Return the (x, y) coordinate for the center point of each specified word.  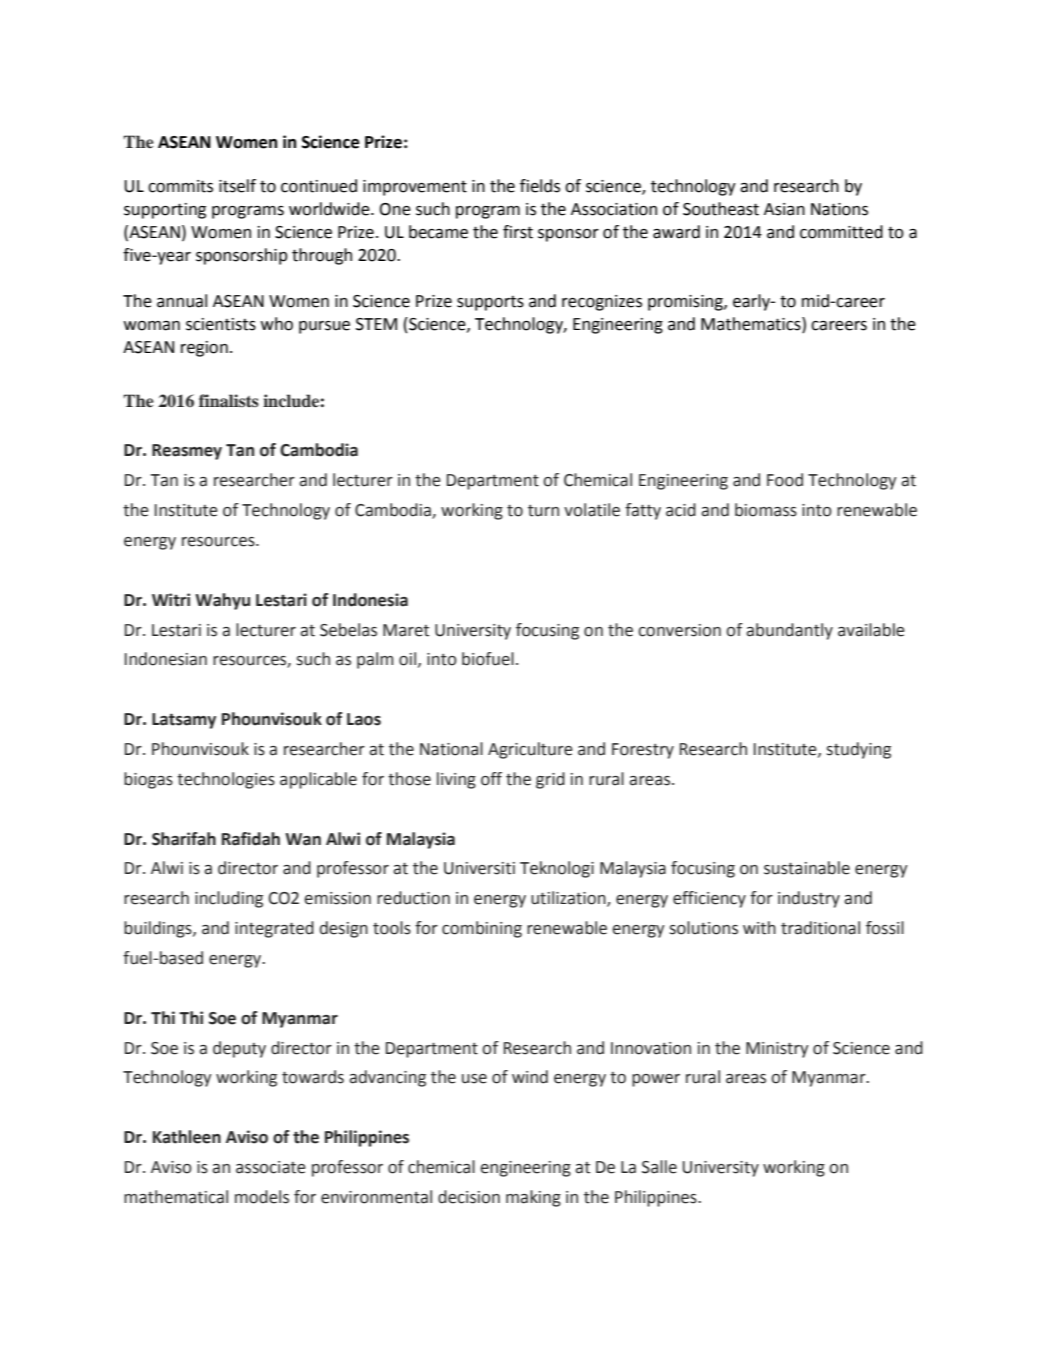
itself (237, 186)
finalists (229, 400)
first (518, 232)
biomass (766, 510)
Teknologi (557, 869)
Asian (784, 209)
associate (271, 1167)
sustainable (807, 868)
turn (543, 511)
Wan (303, 839)
